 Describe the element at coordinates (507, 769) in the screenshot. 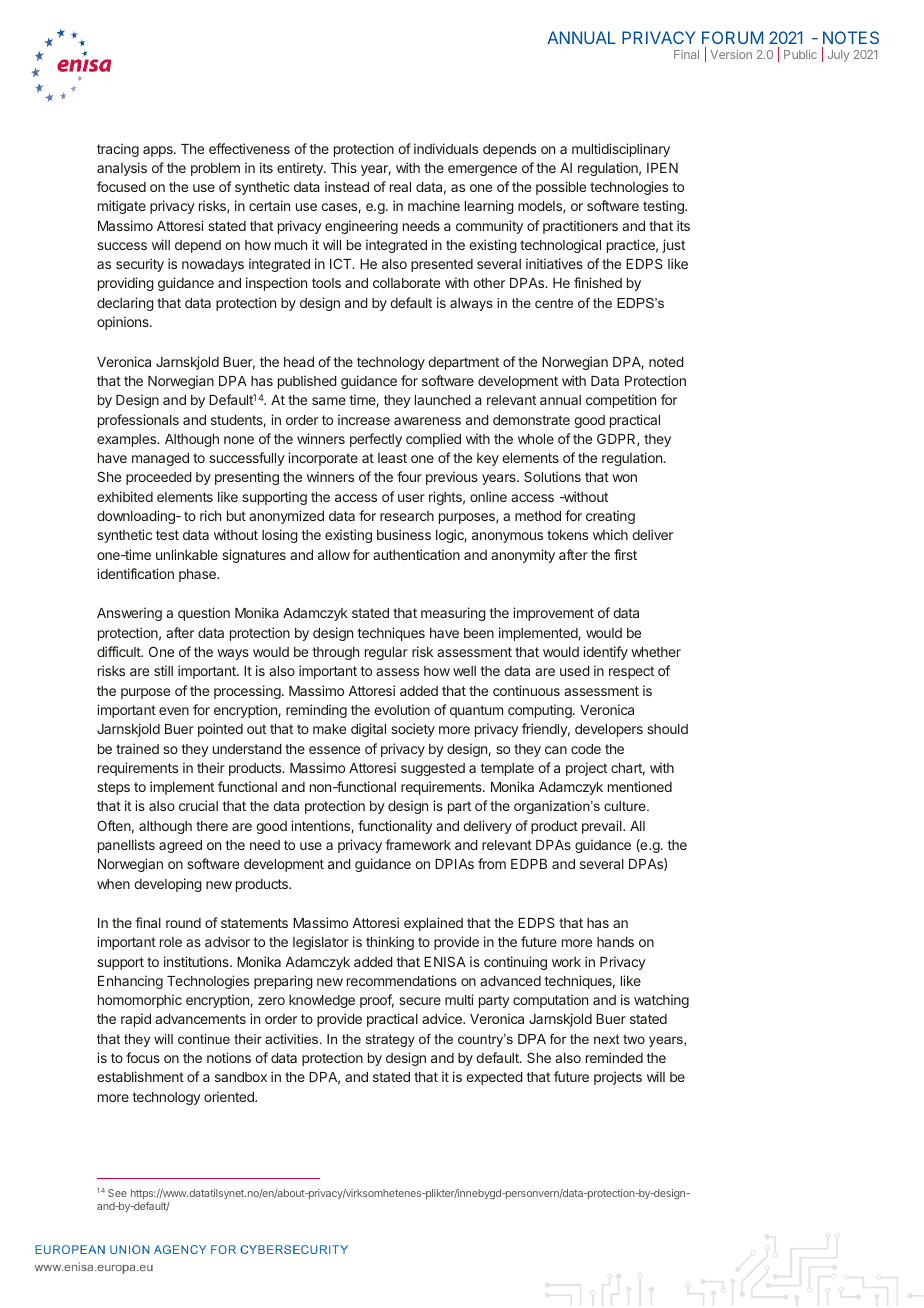

I see `template` at that location.
